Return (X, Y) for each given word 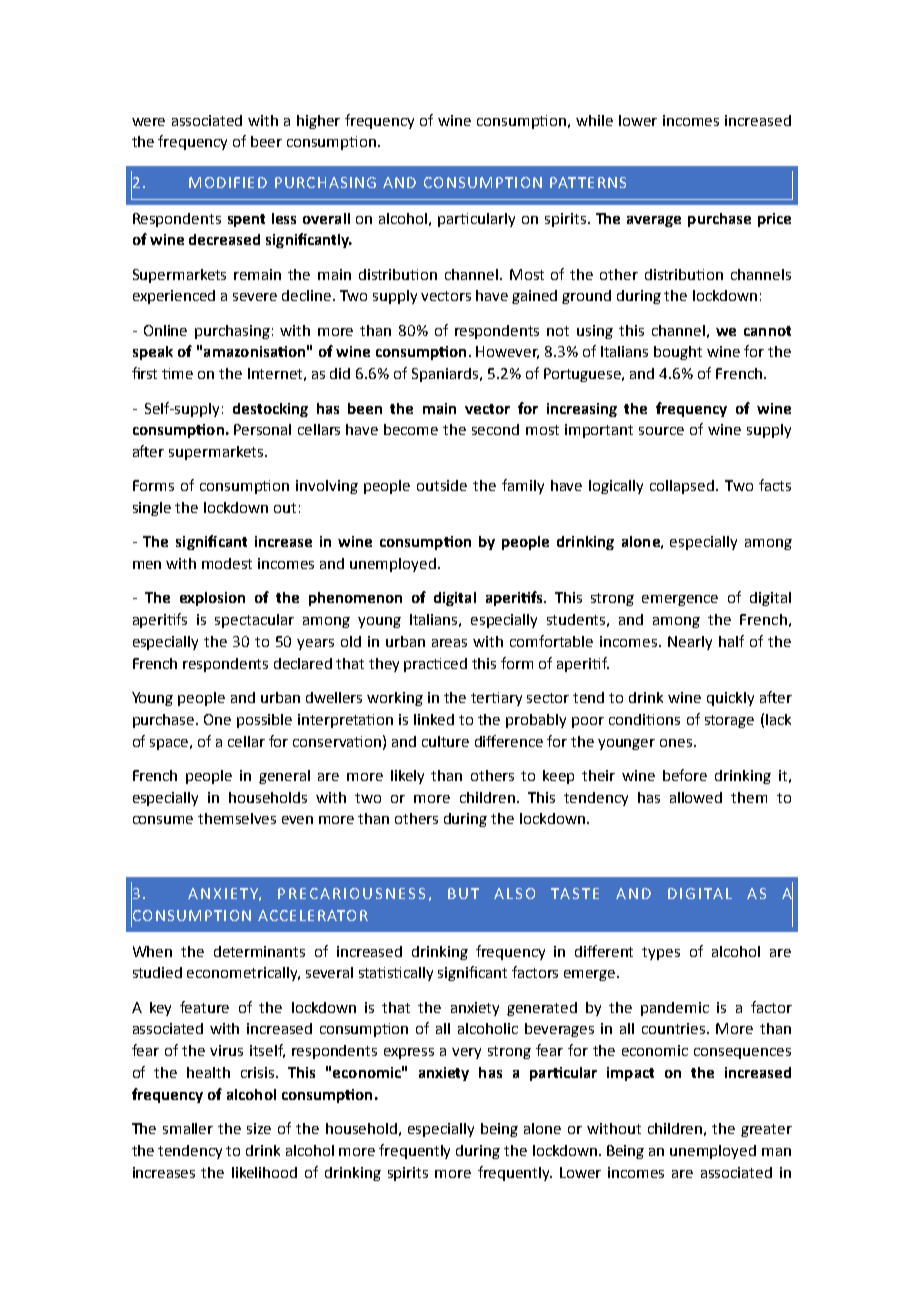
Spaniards (446, 375)
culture (445, 741)
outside (442, 485)
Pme (177, 373)
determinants (259, 951)
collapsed (683, 487)
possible (264, 721)
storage (729, 721)
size (259, 1128)
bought (678, 353)
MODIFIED (228, 182)
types (661, 953)
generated (542, 1009)
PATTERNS (588, 182)
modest (227, 563)
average (654, 221)
